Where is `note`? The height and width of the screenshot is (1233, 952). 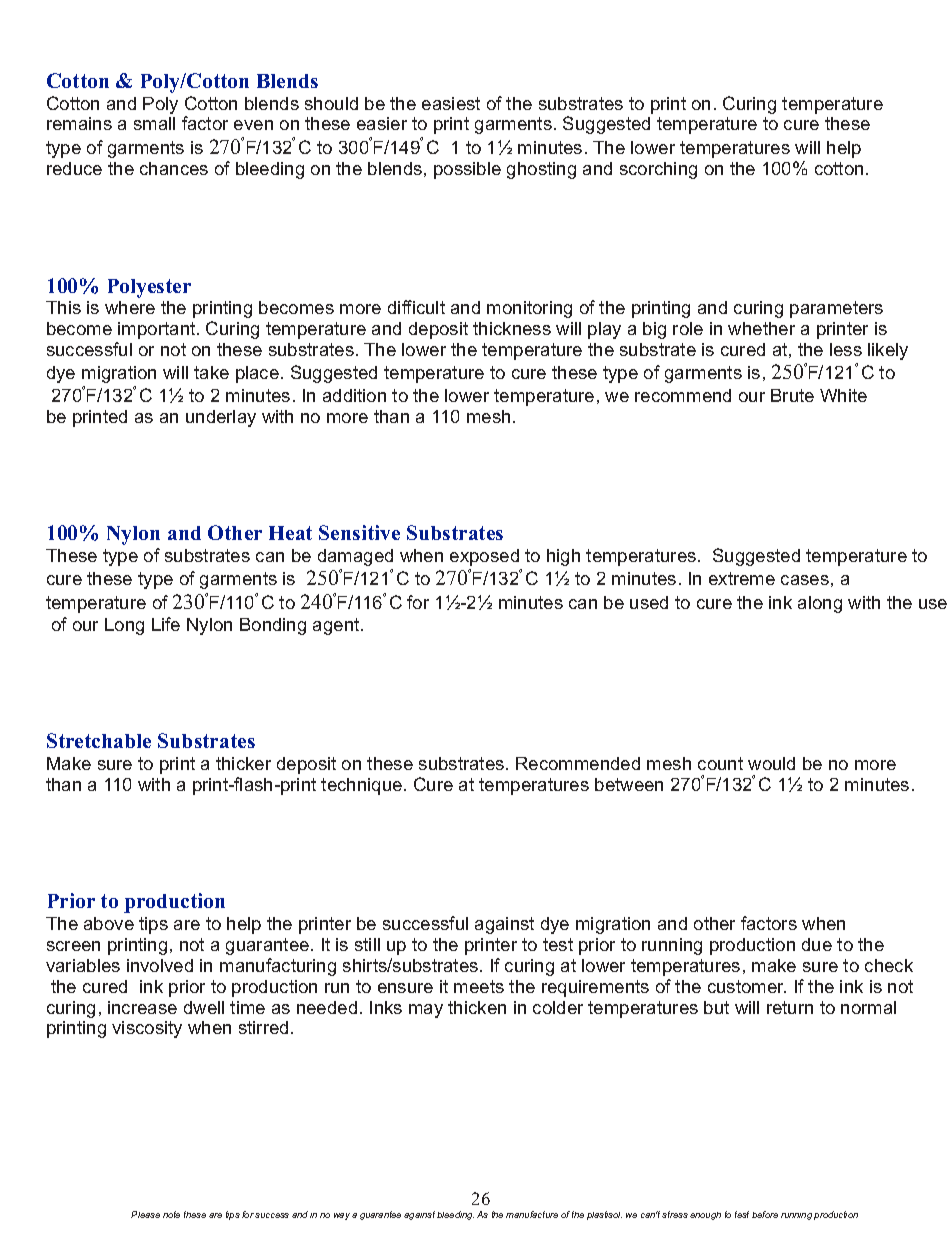 note is located at coordinates (171, 1214).
